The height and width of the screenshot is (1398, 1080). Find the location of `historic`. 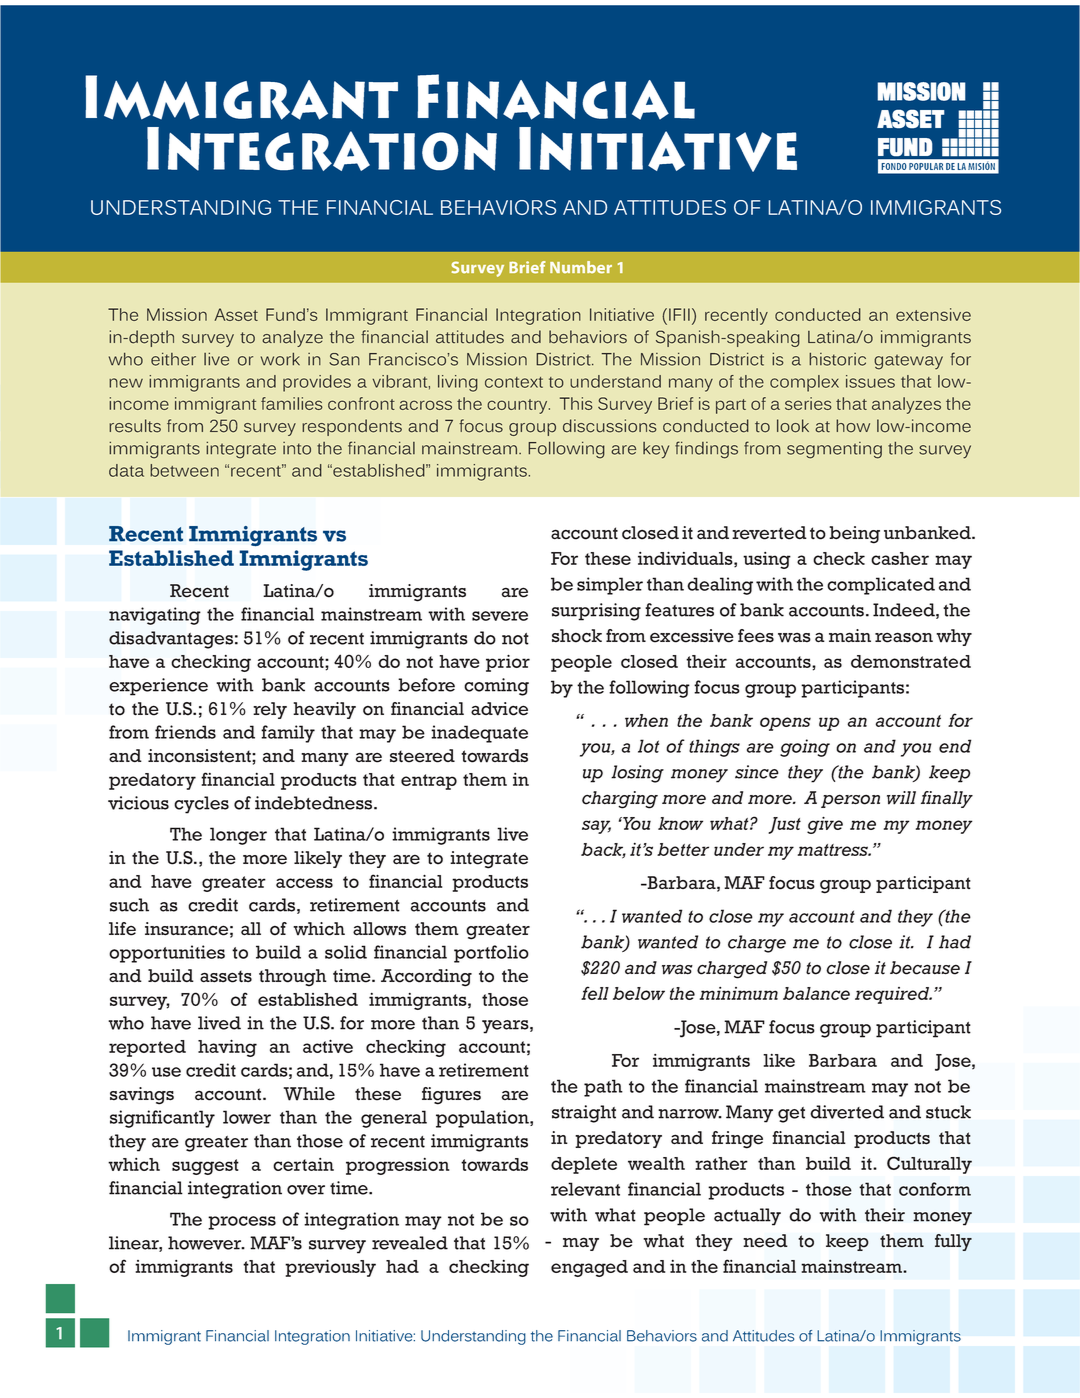

historic is located at coordinates (837, 359).
